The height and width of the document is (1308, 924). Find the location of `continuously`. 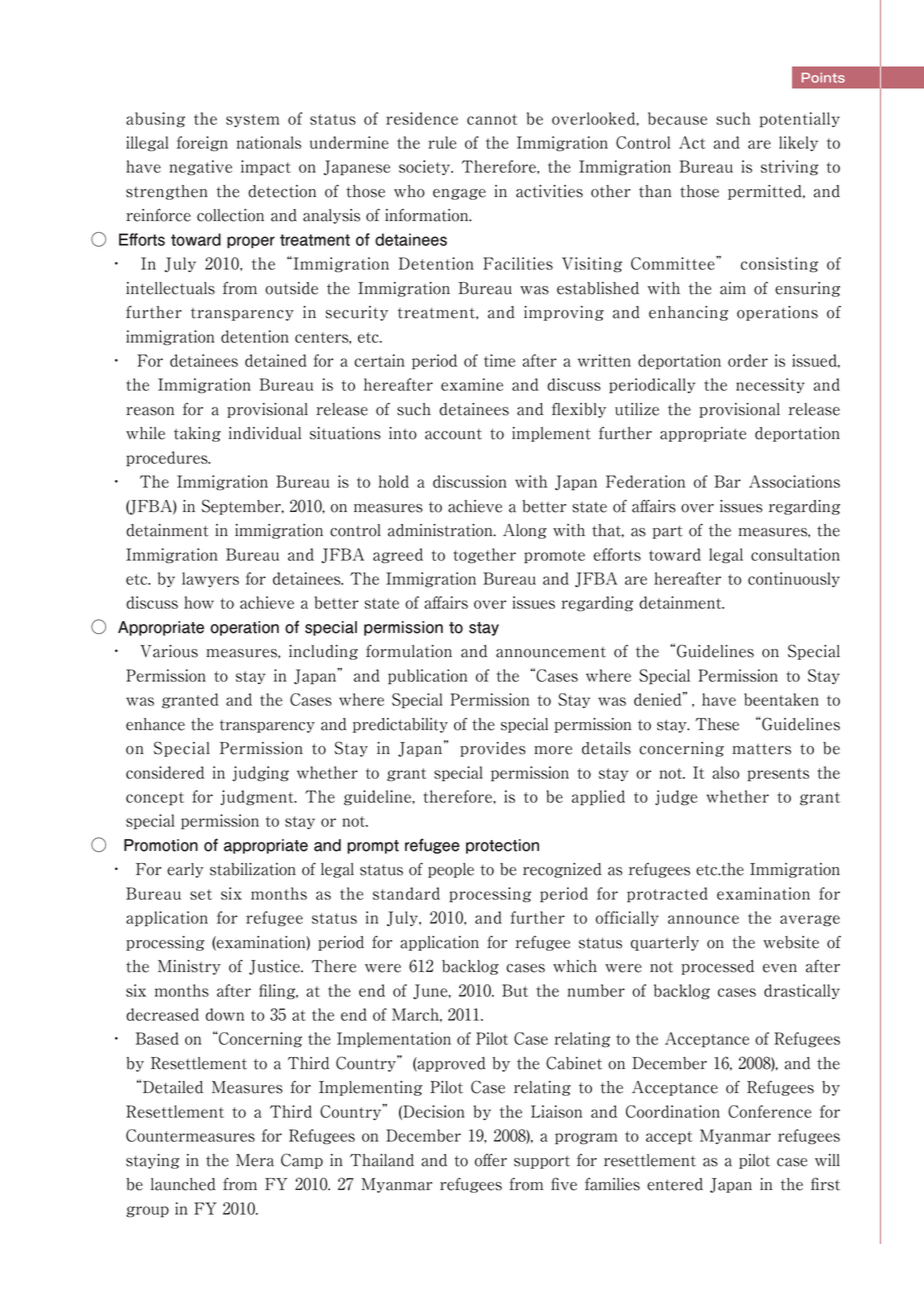

continuously is located at coordinates (794, 579).
